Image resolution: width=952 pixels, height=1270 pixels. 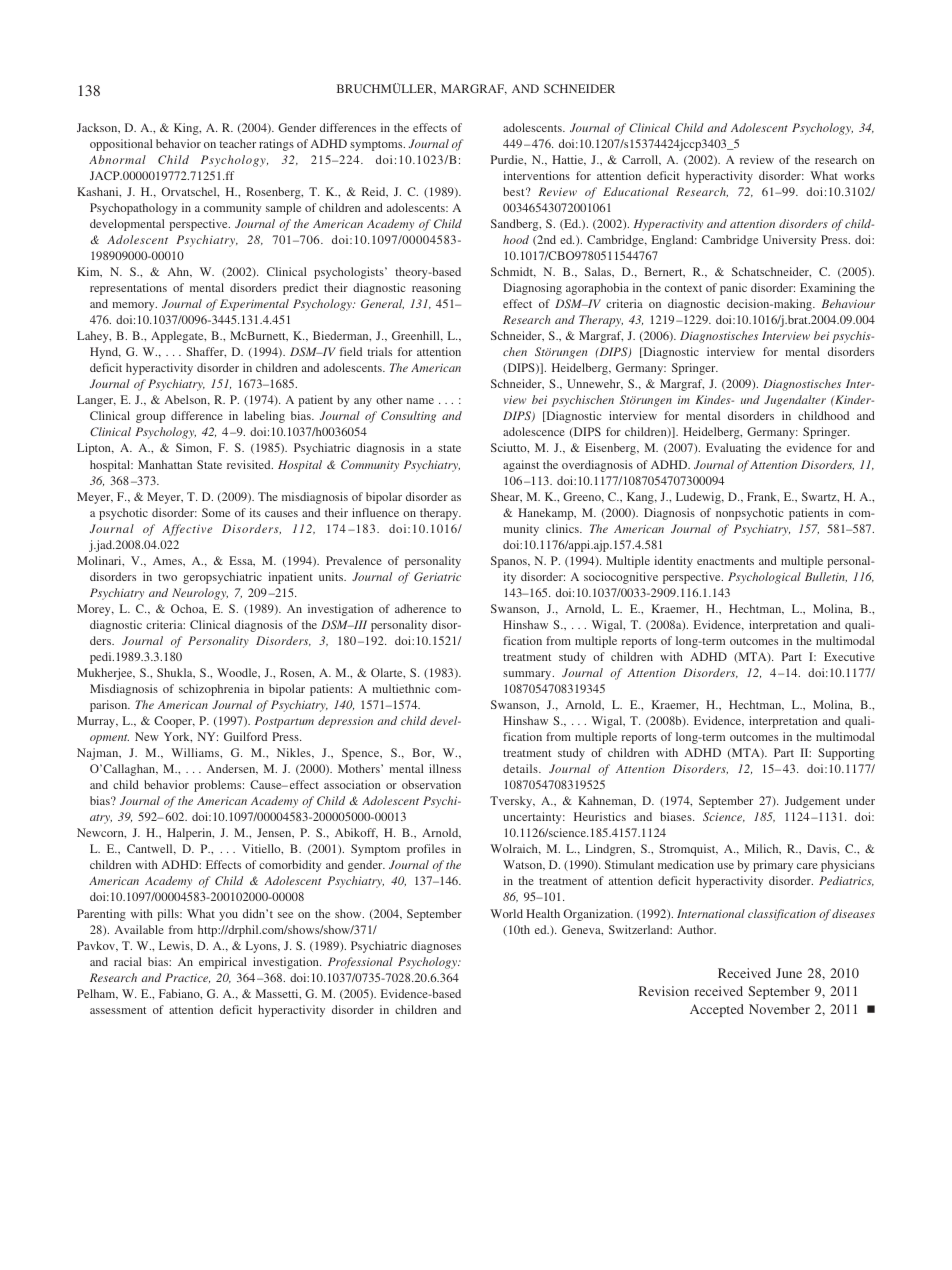 What do you see at coordinates (187, 978) in the screenshot?
I see `Practice` at bounding box center [187, 978].
